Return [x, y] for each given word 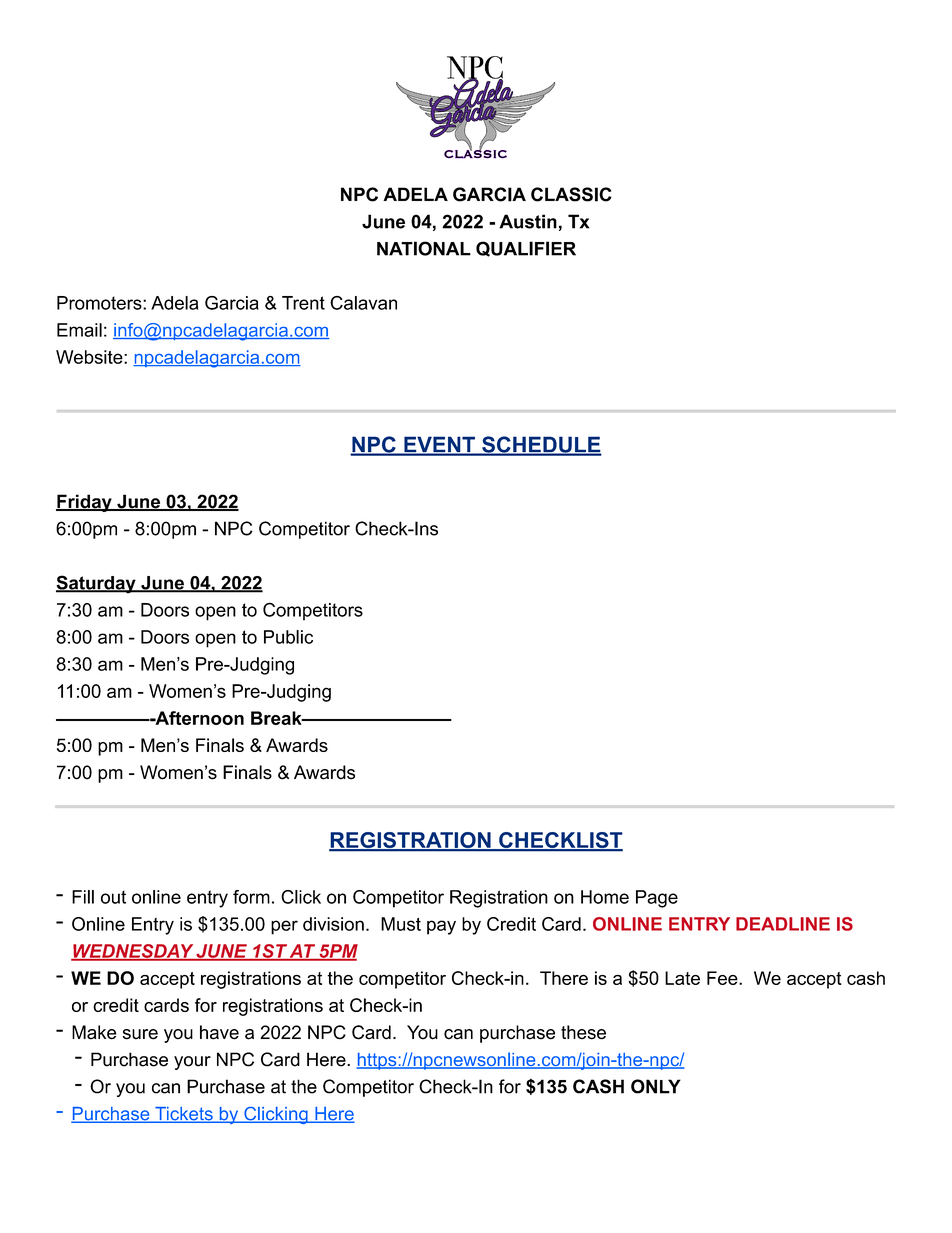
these [583, 1032]
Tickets [184, 1115]
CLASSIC [571, 194]
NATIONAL [424, 248]
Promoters [100, 303]
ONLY [656, 1086]
